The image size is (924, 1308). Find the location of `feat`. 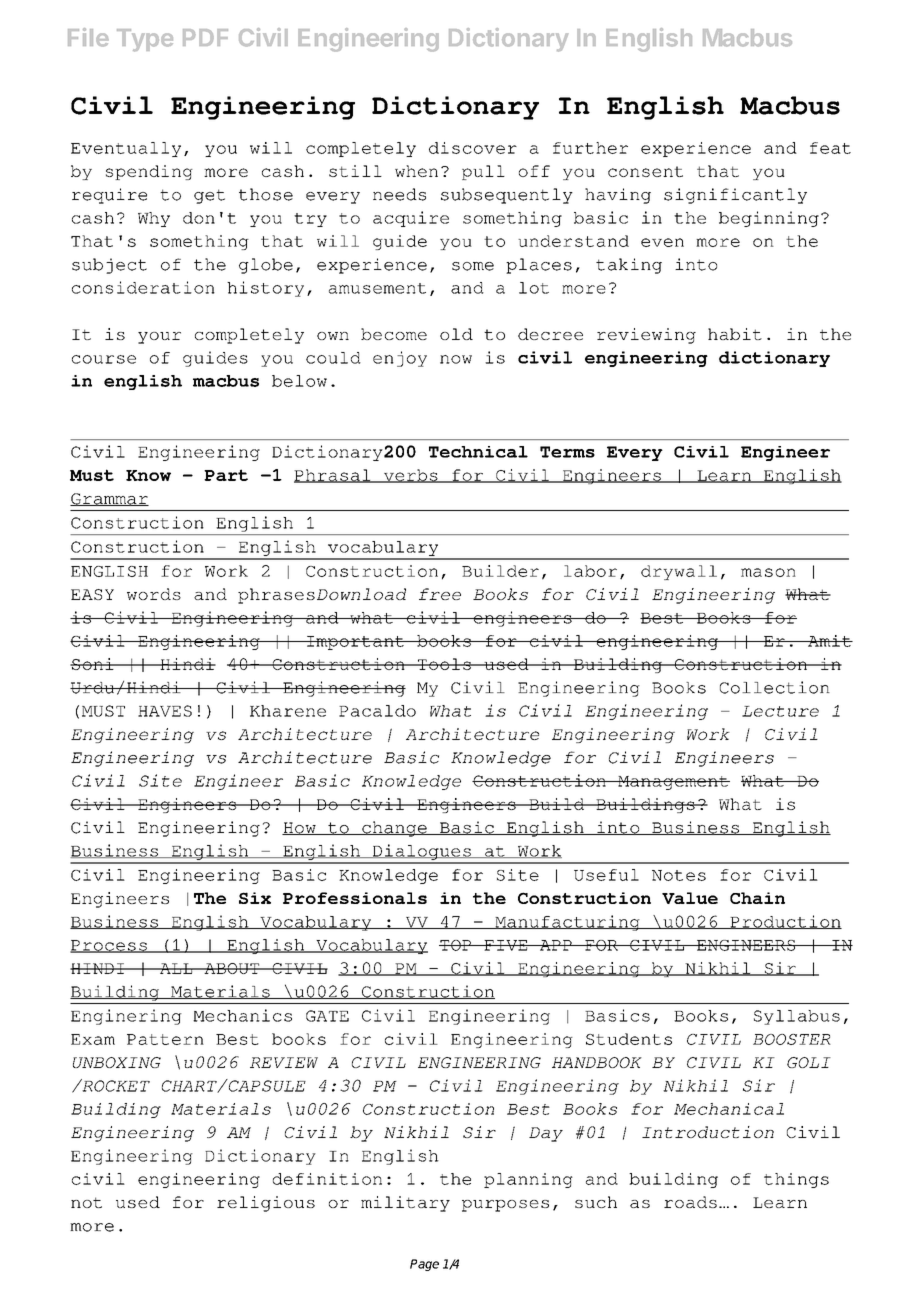

feat is located at coordinates (830, 148).
